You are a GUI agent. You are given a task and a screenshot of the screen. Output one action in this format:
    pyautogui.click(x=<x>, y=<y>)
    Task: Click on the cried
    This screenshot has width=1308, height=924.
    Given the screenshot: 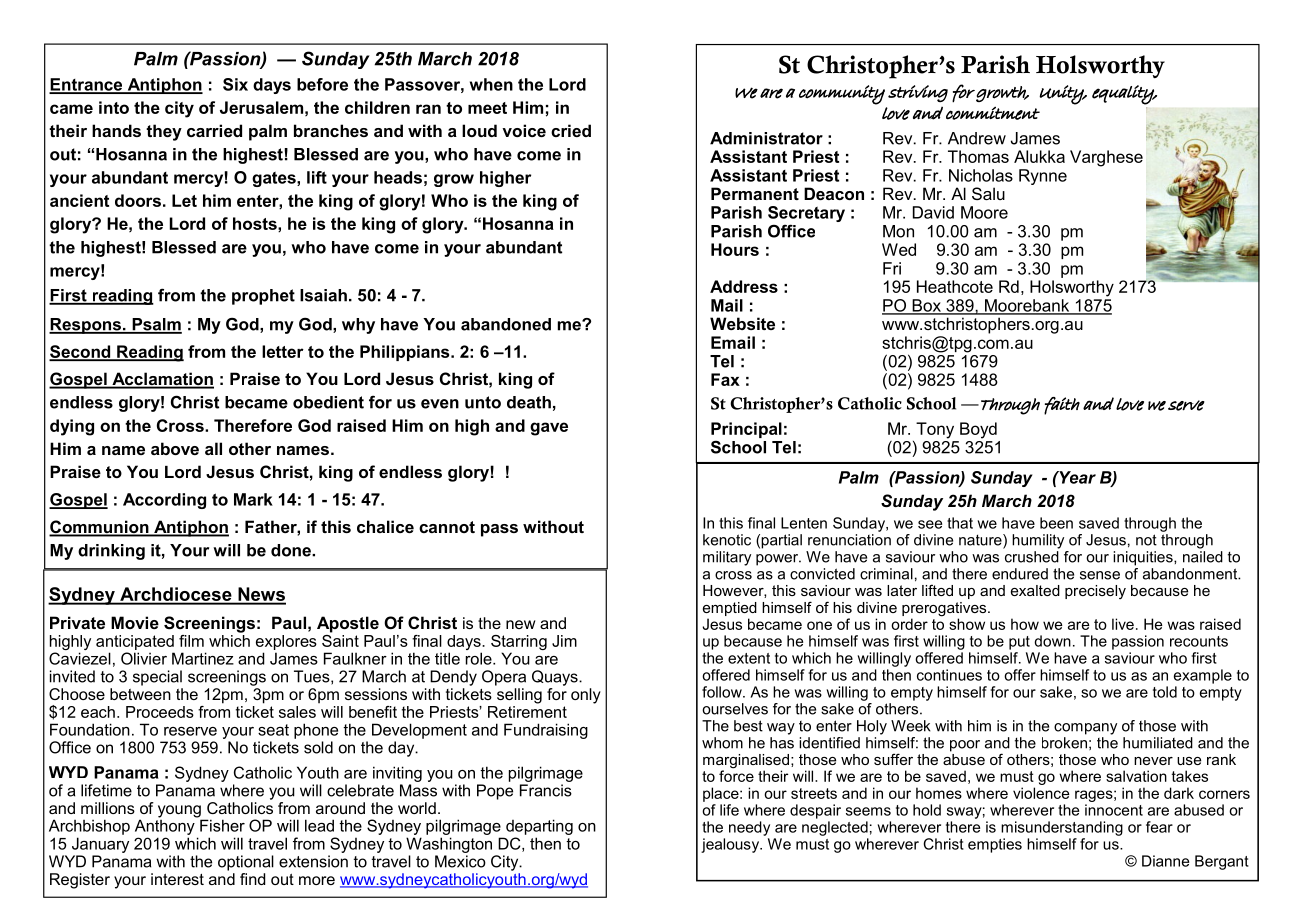 What is the action you would take?
    pyautogui.click(x=571, y=130)
